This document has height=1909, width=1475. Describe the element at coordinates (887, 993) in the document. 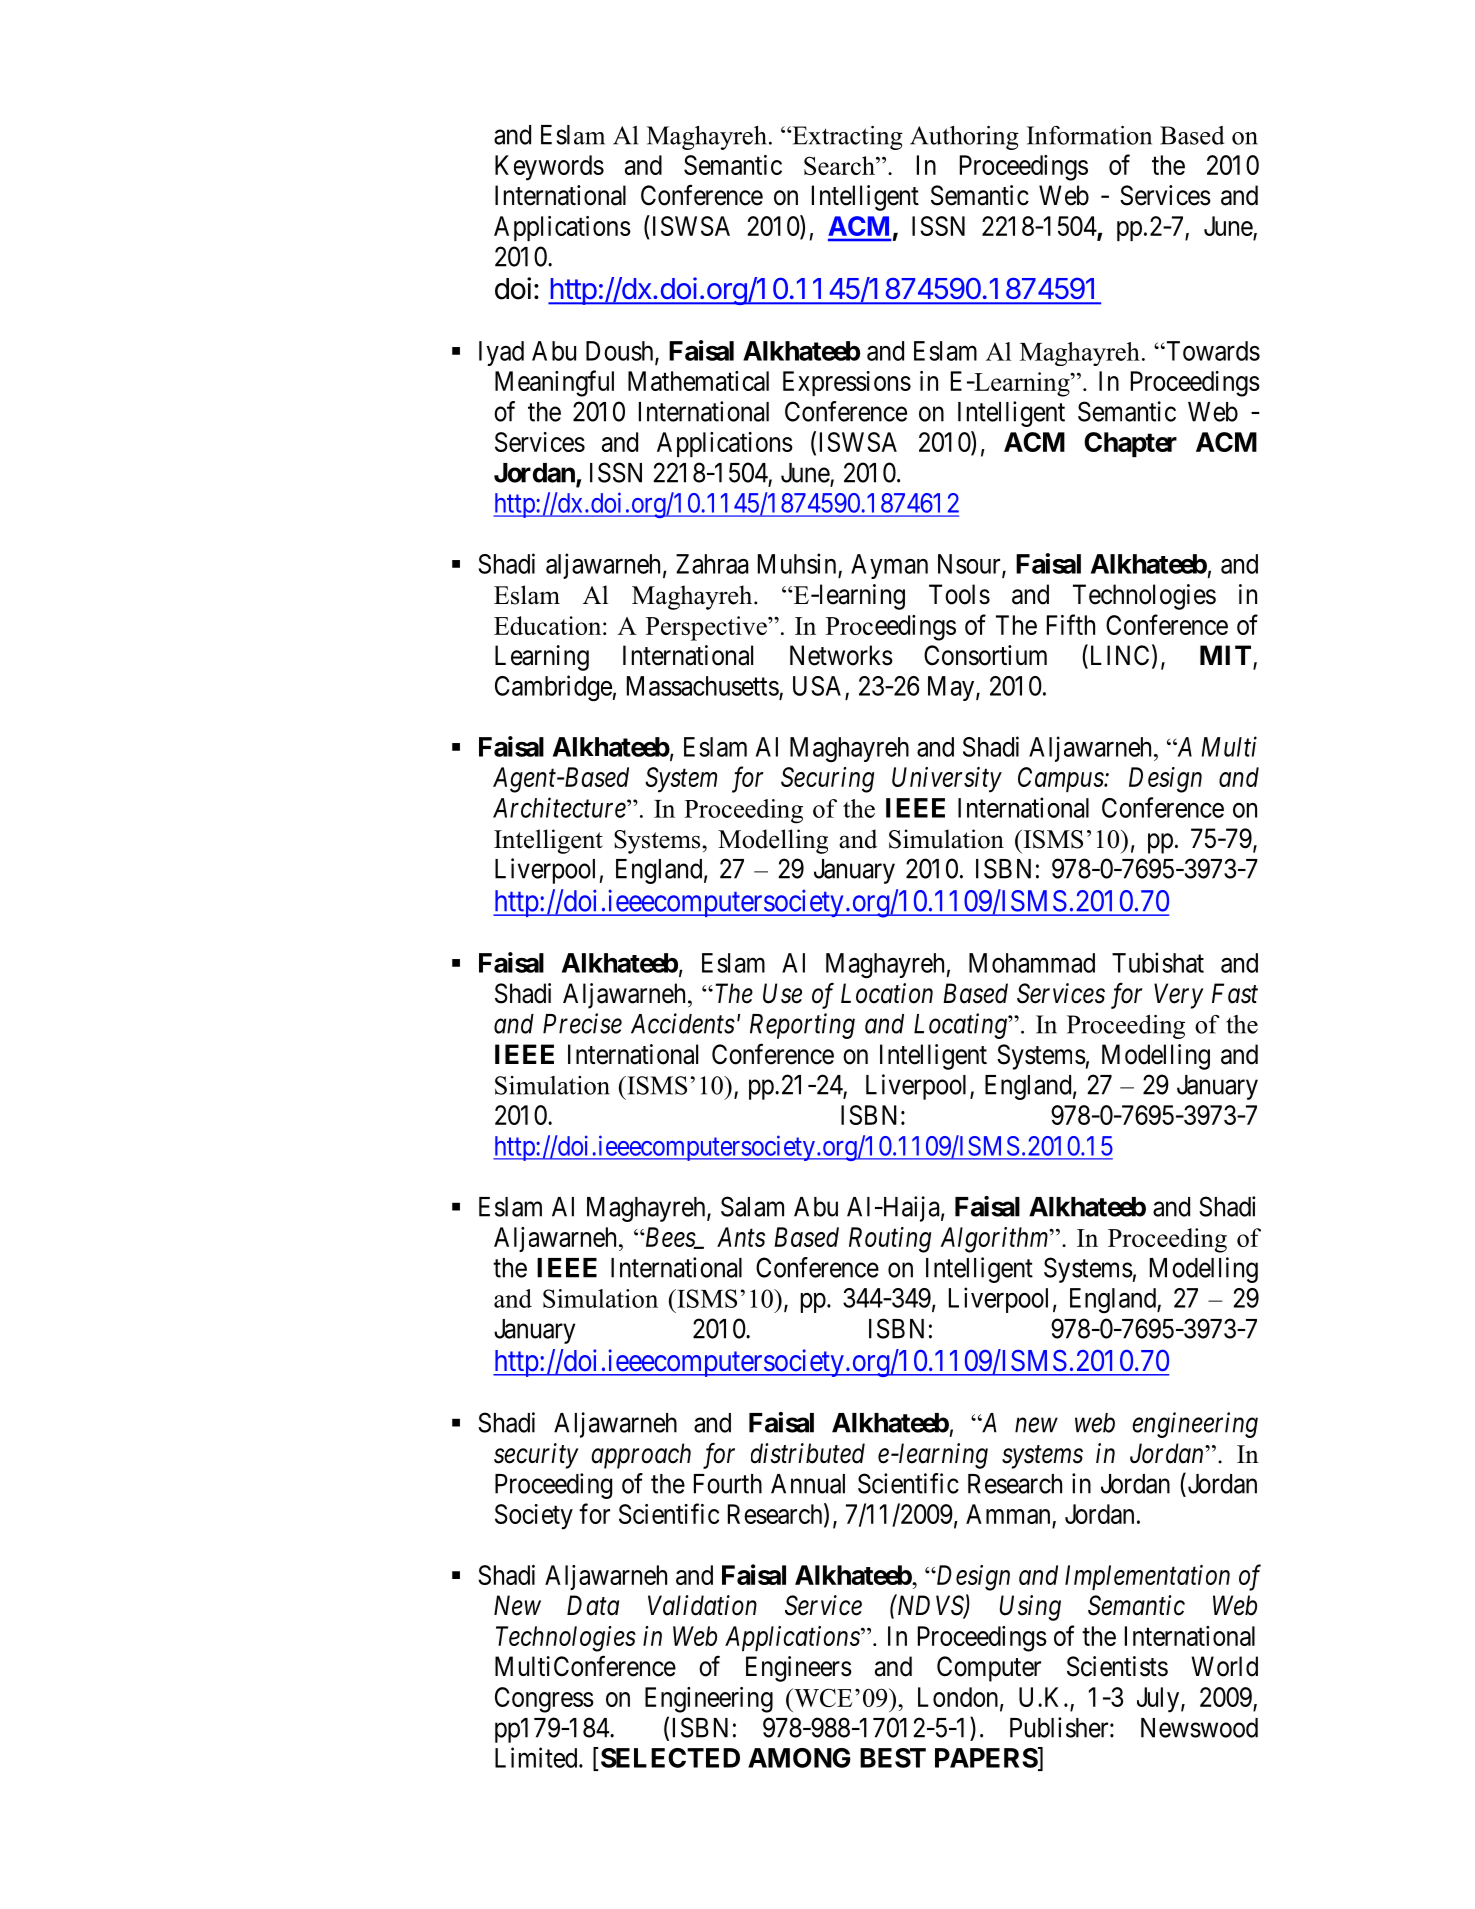

I see `Location` at that location.
